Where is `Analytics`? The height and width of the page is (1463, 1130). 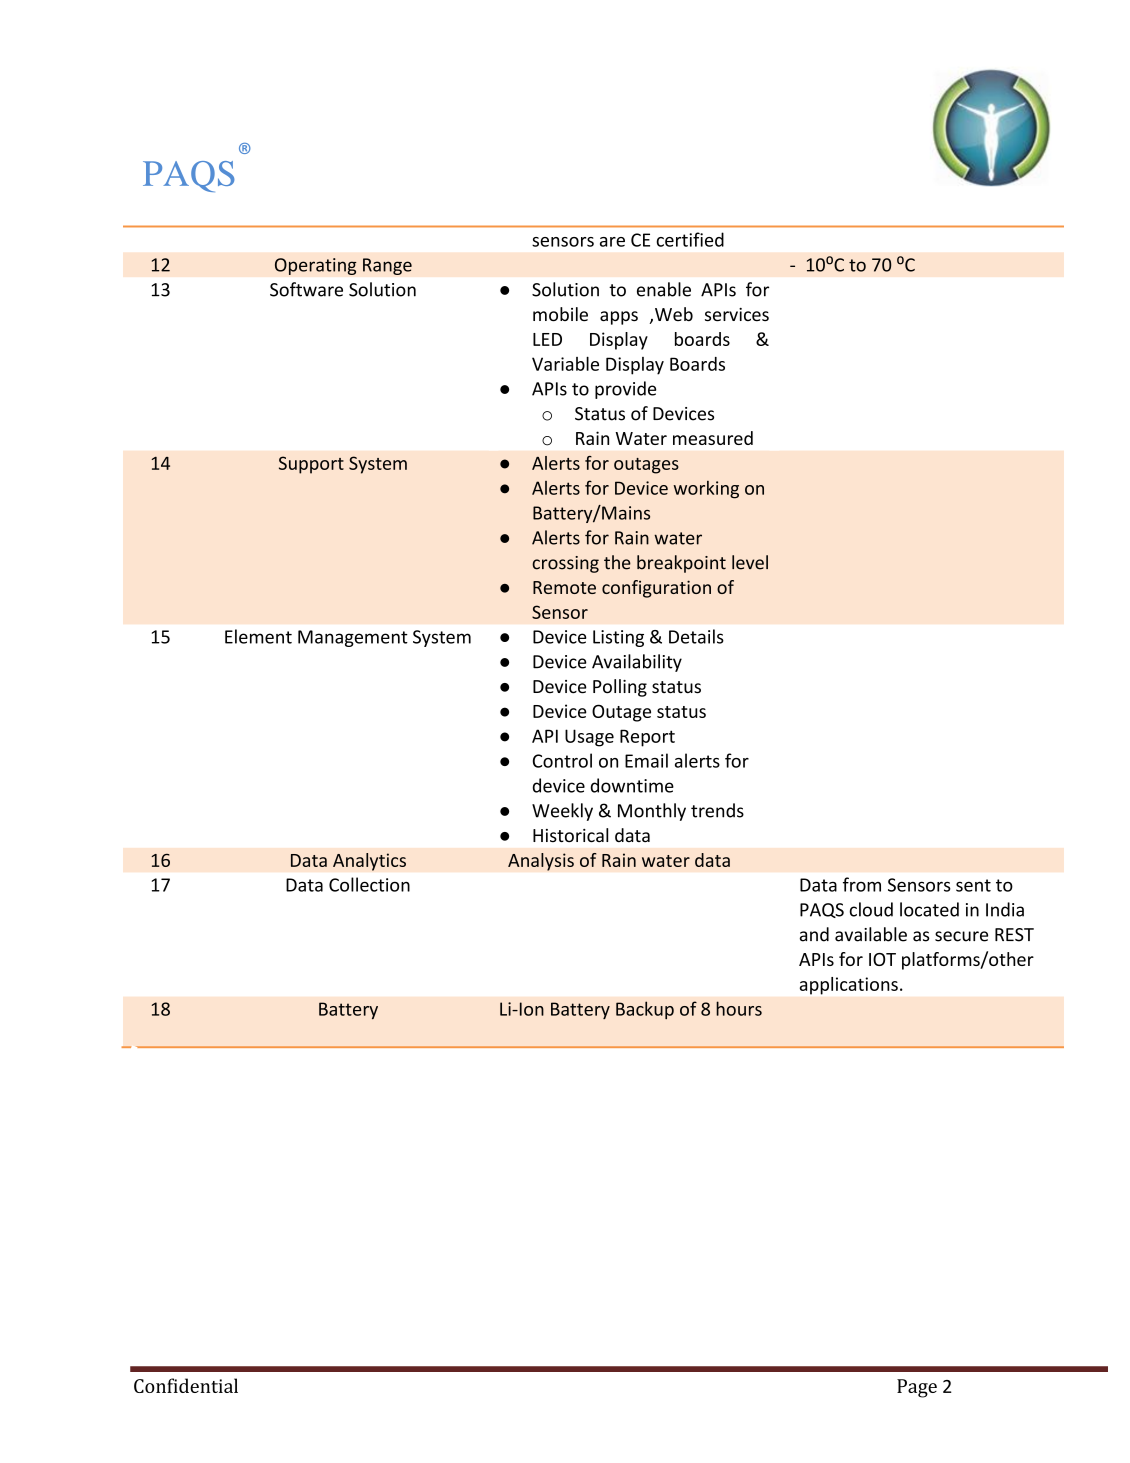
Analytics is located at coordinates (369, 862).
